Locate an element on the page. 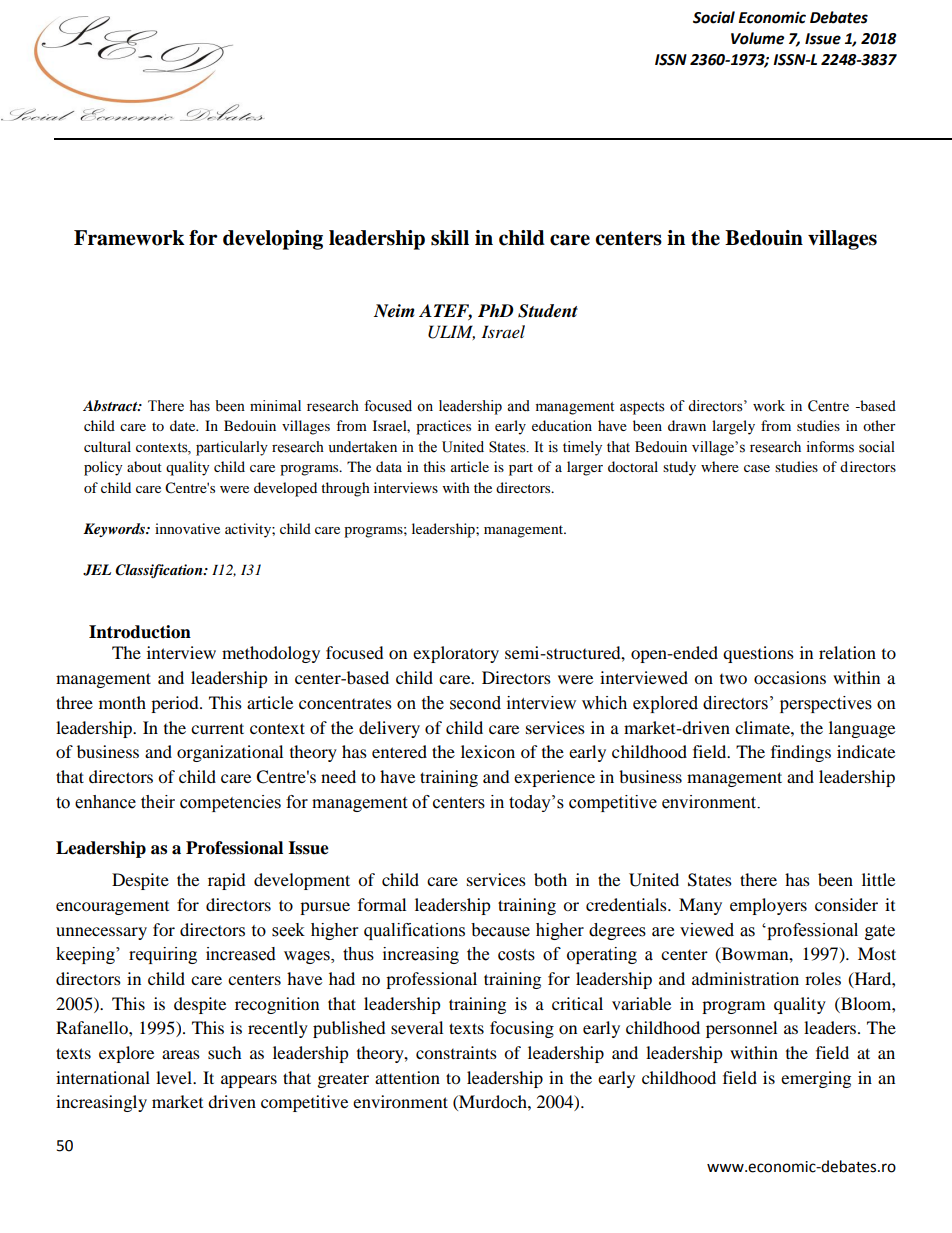  Student is located at coordinates (548, 311).
